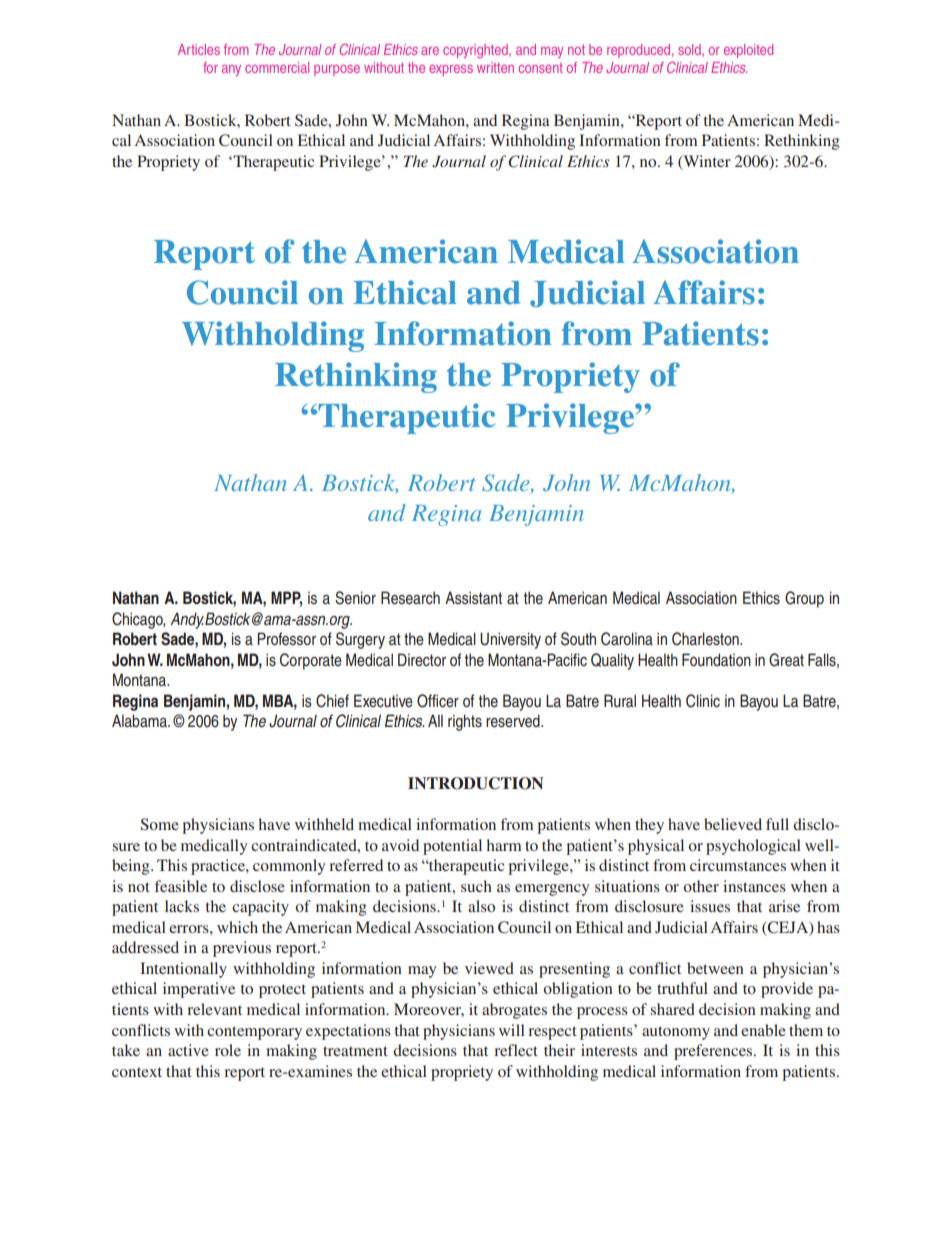  I want to click on Assistant, so click(473, 598).
